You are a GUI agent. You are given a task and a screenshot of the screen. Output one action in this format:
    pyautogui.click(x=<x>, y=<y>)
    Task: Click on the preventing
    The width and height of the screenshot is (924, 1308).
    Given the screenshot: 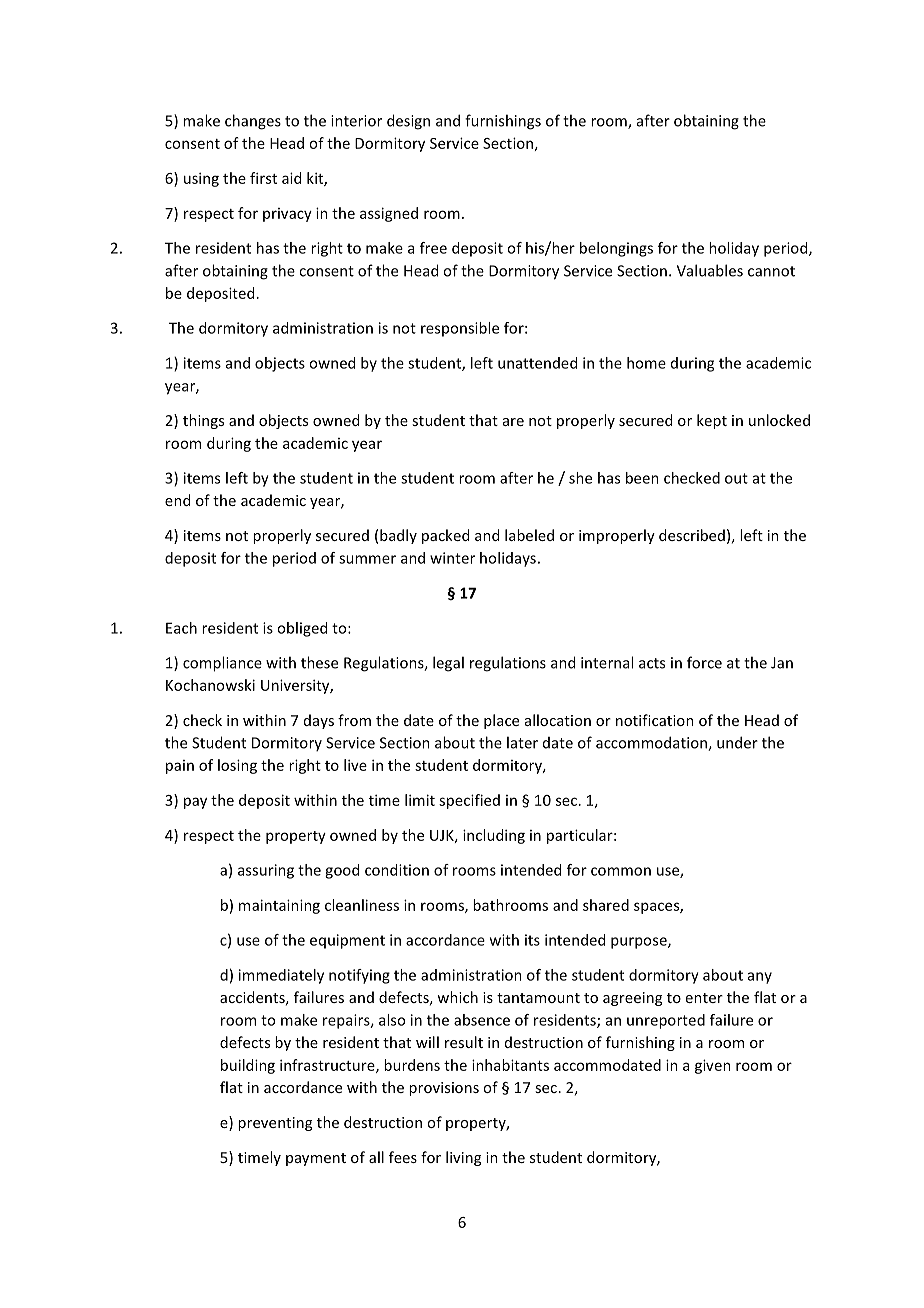 What is the action you would take?
    pyautogui.click(x=275, y=1124)
